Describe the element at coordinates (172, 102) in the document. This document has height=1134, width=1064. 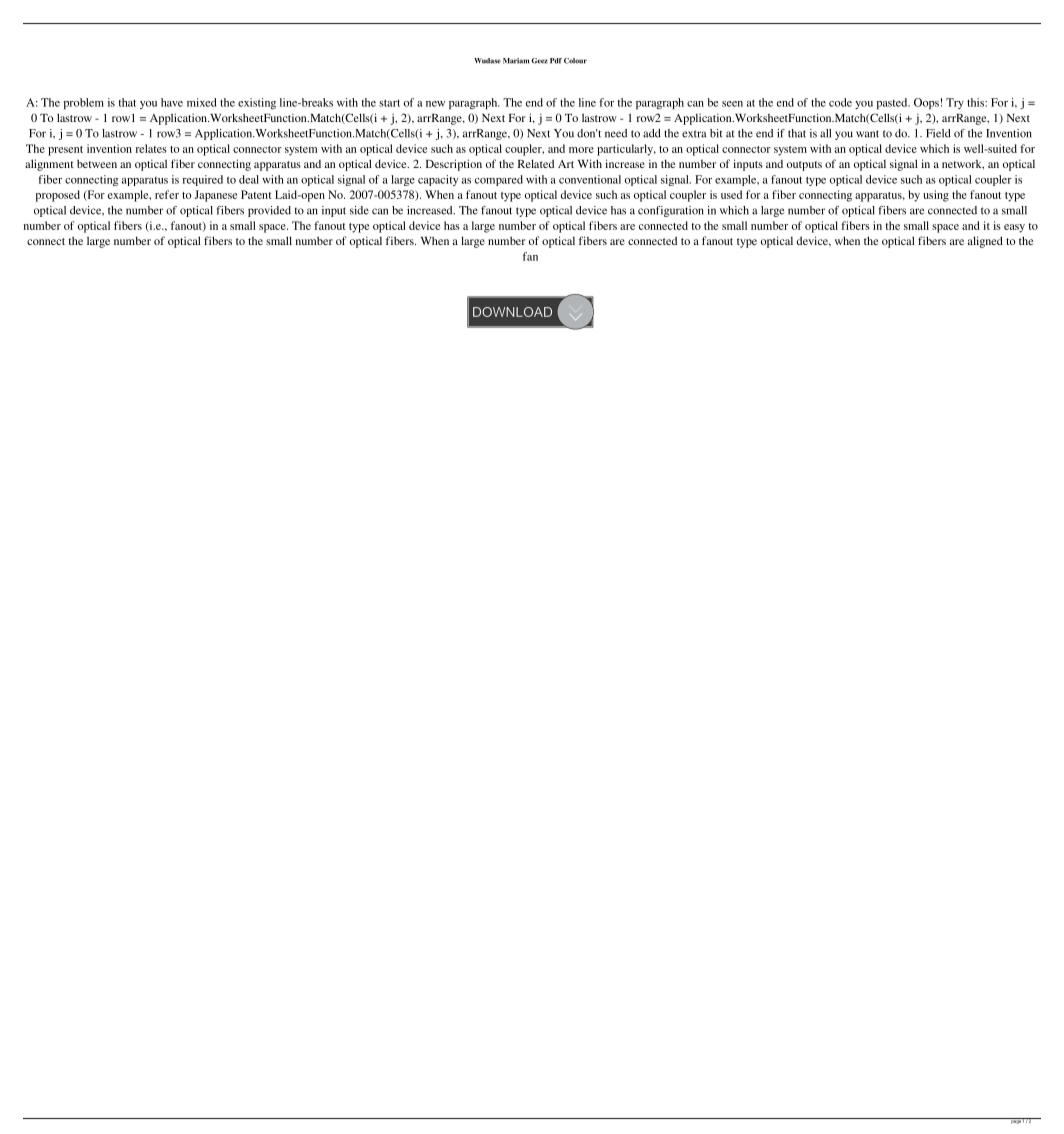
I see `have` at that location.
